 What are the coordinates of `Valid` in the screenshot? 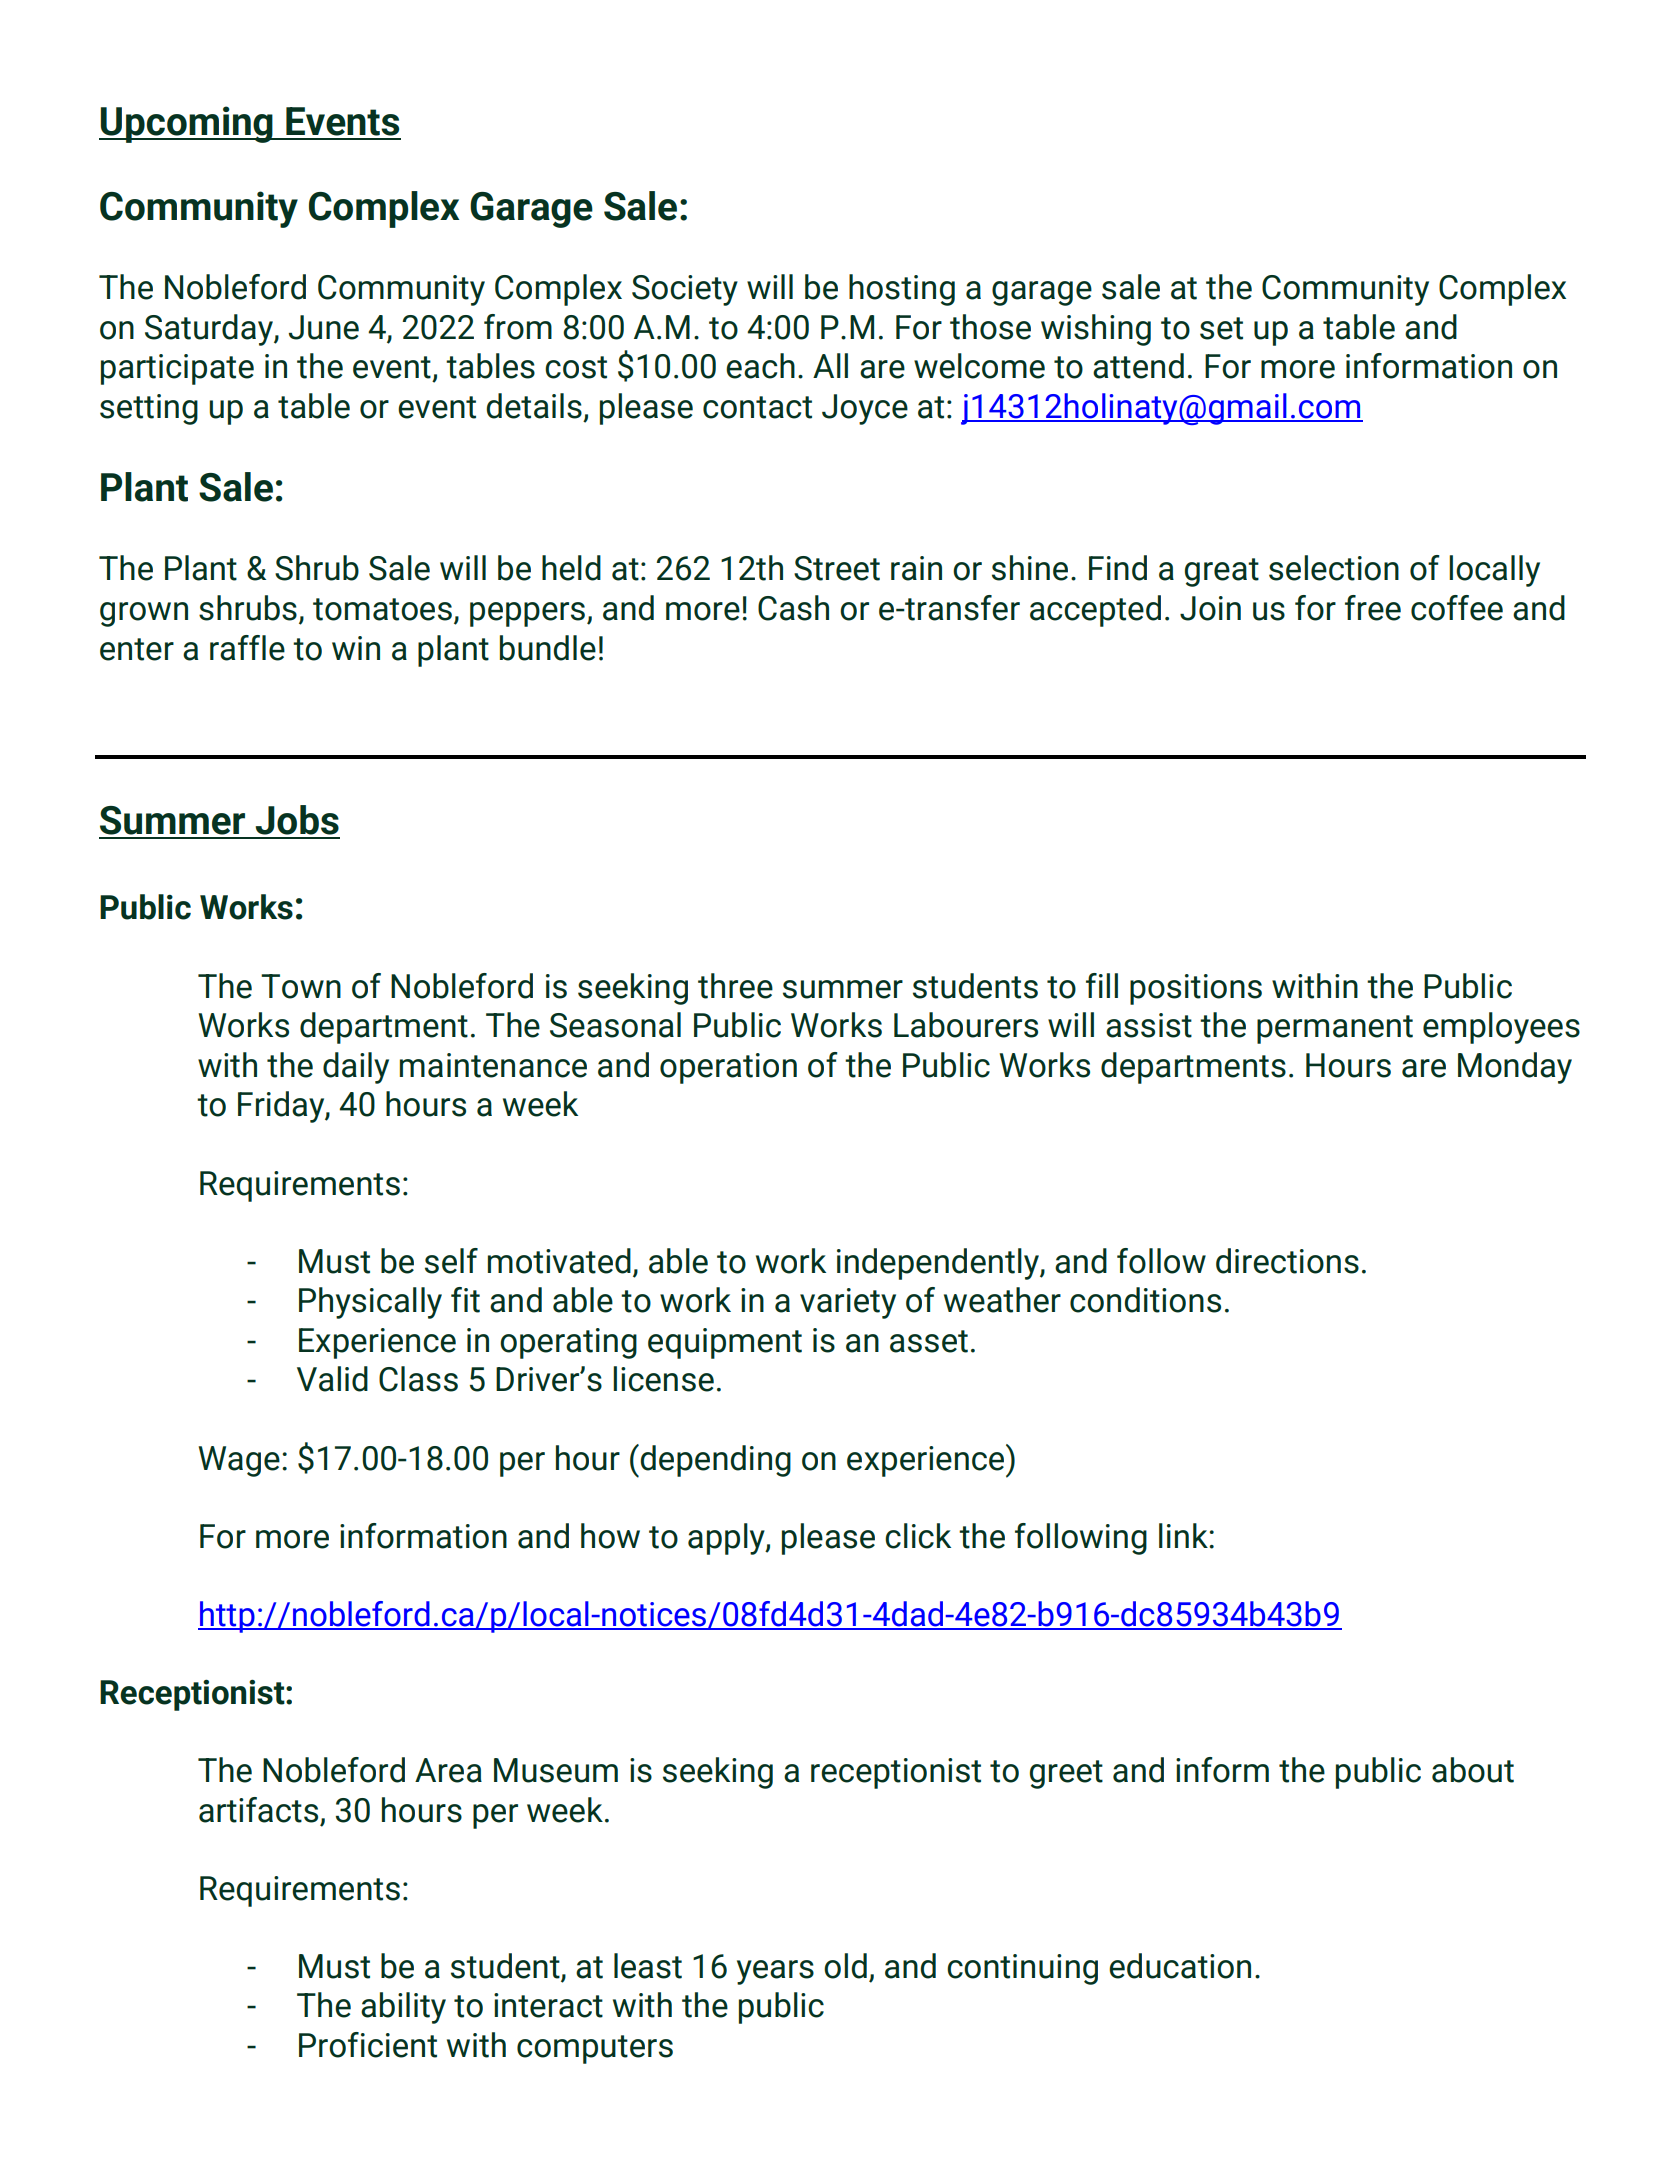 It's located at (332, 1379).
